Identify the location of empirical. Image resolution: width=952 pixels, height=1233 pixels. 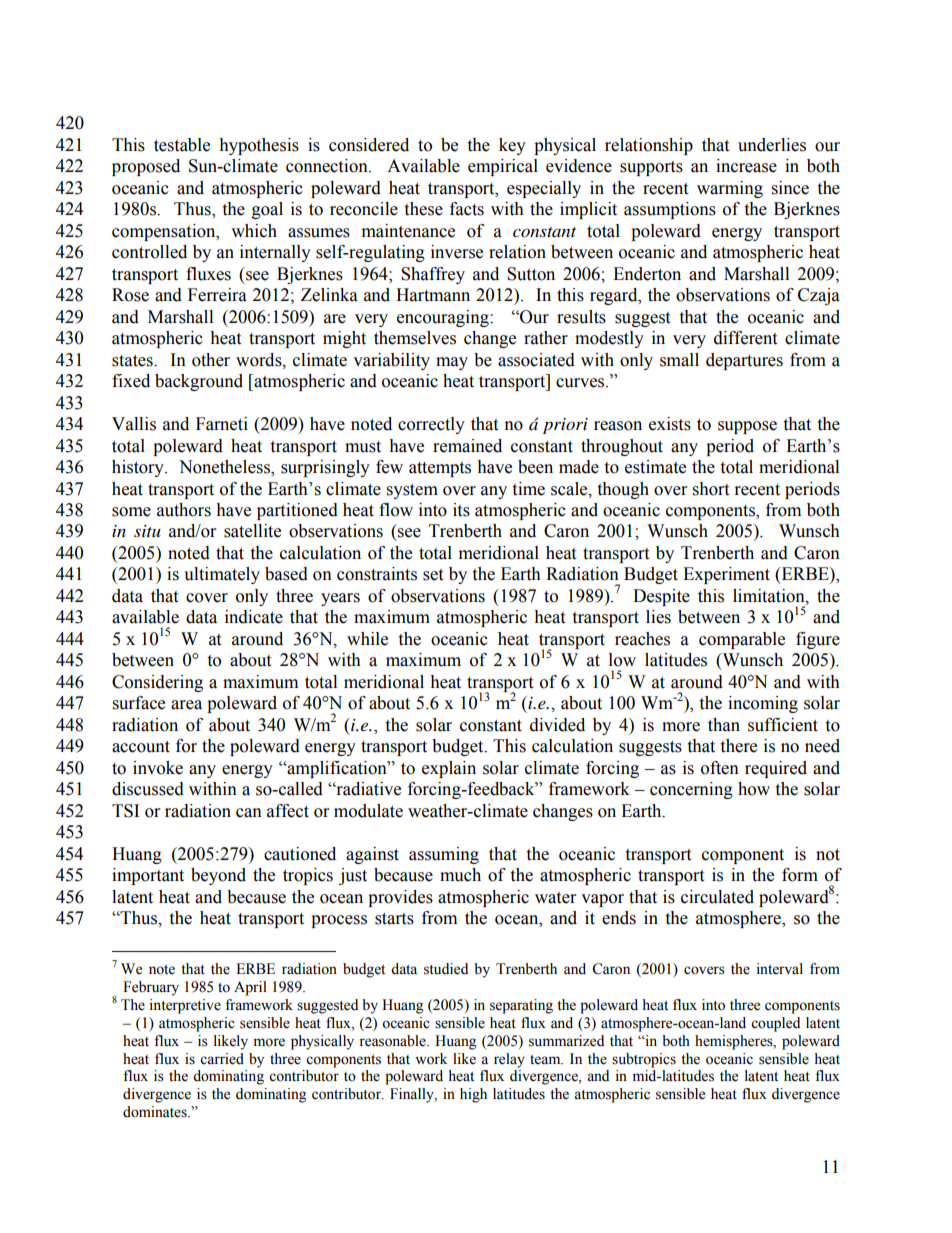
(503, 167).
